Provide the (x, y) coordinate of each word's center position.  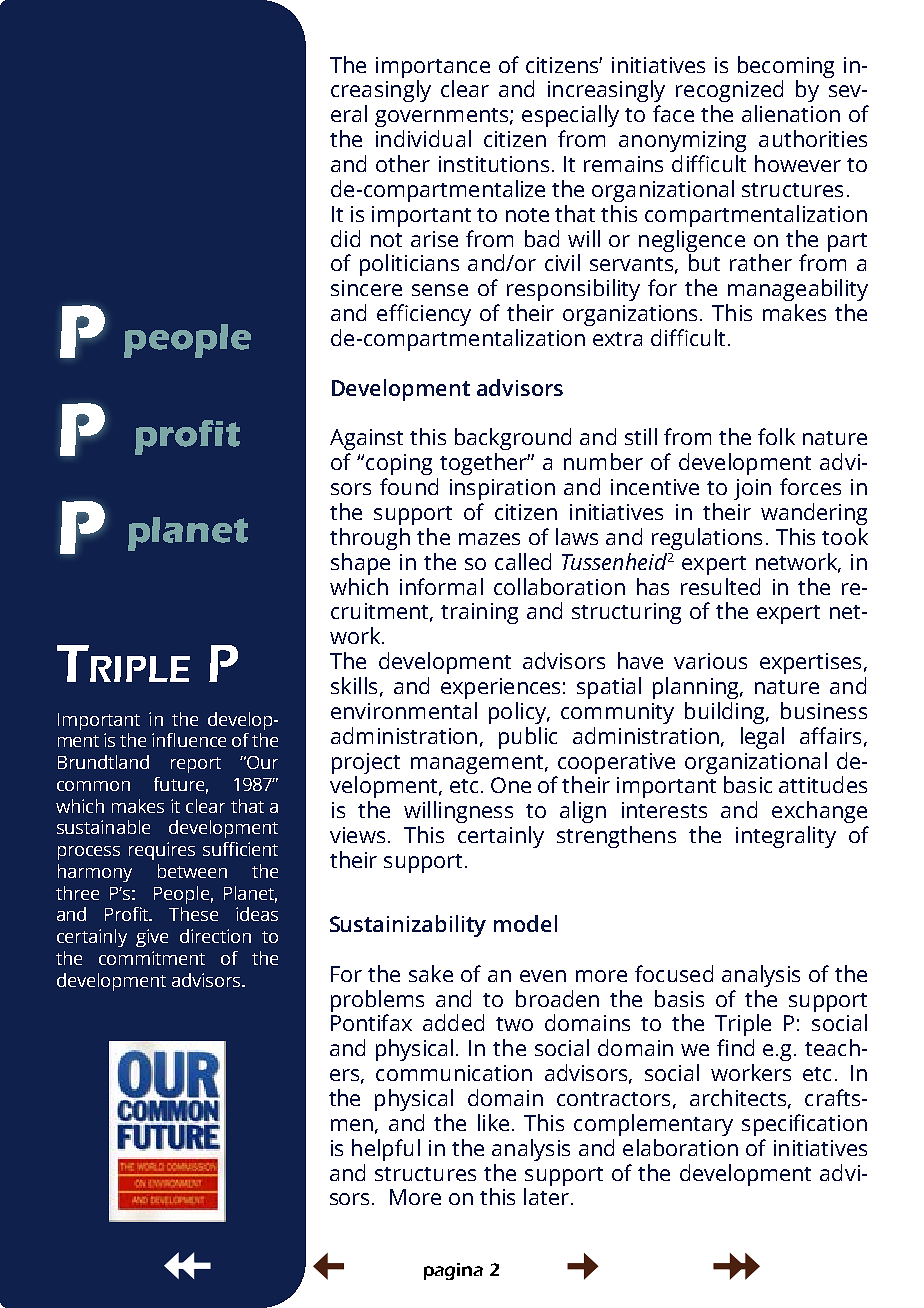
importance (433, 67)
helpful (386, 1150)
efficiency (424, 315)
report (196, 765)
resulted (720, 586)
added (453, 1022)
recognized (729, 91)
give (152, 938)
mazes (489, 539)
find (735, 1047)
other (403, 163)
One (511, 785)
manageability (798, 290)
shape (360, 564)
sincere (366, 288)
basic (748, 784)
